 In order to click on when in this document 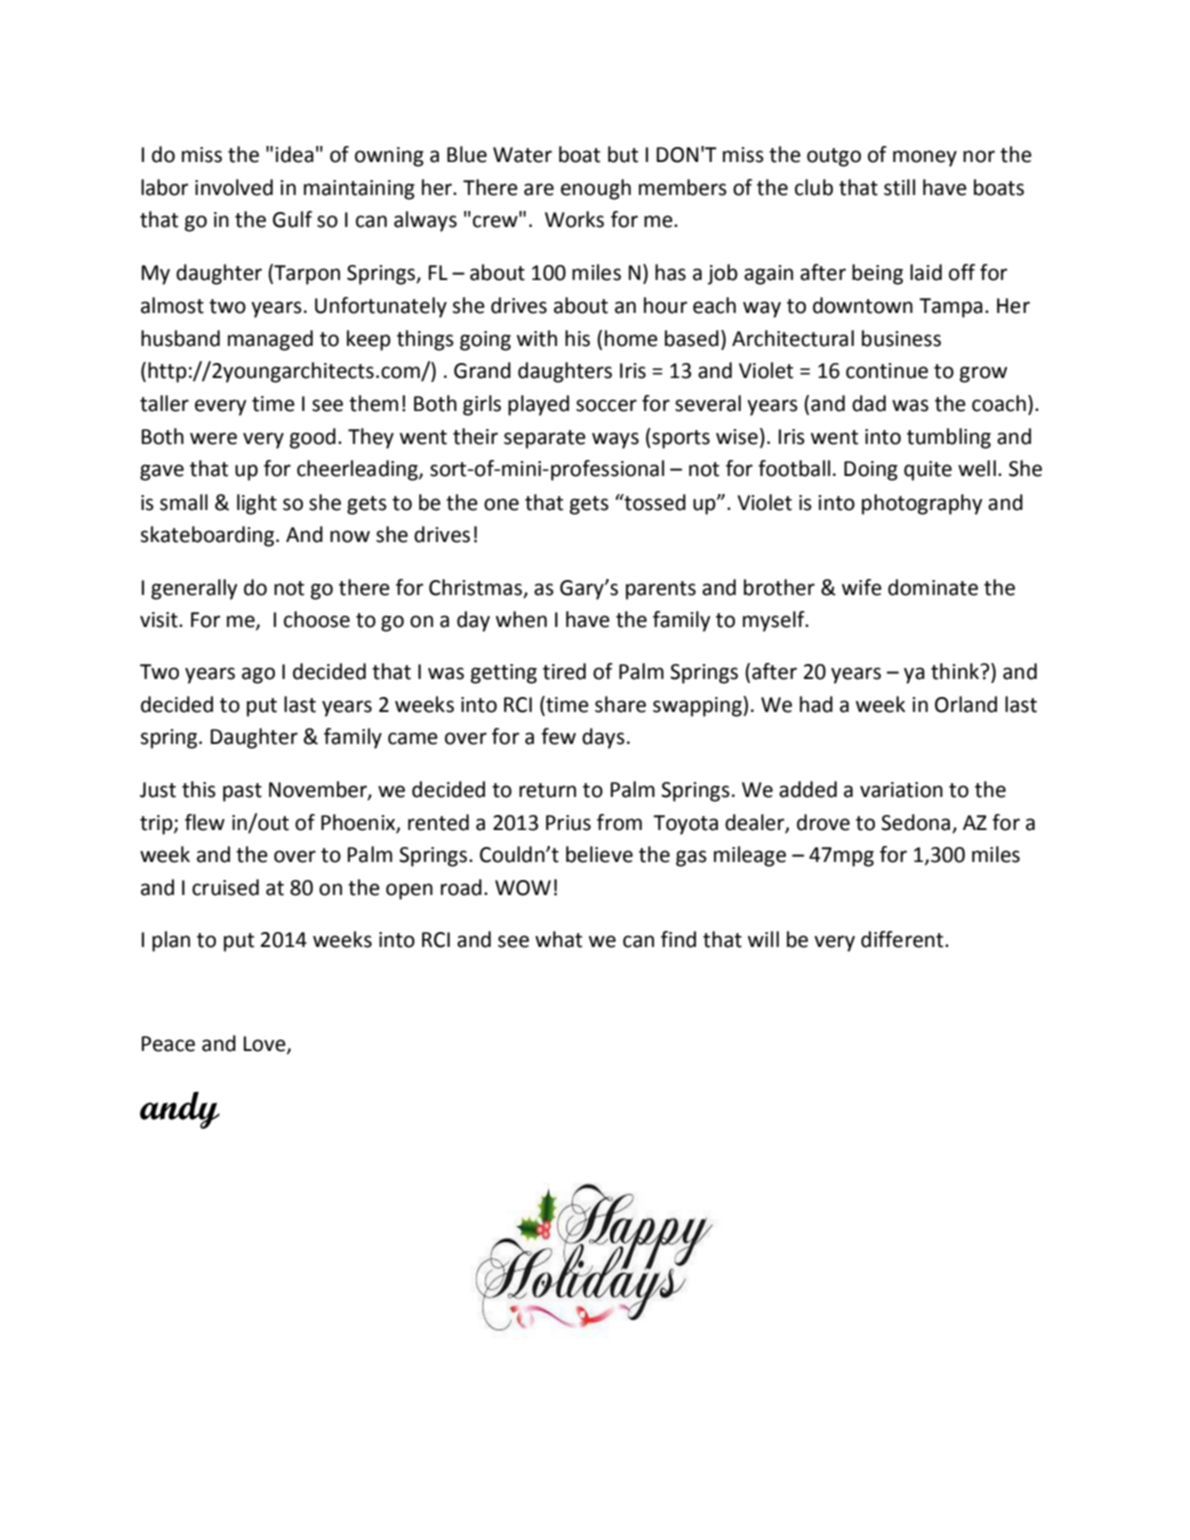, I will do `click(521, 619)`.
